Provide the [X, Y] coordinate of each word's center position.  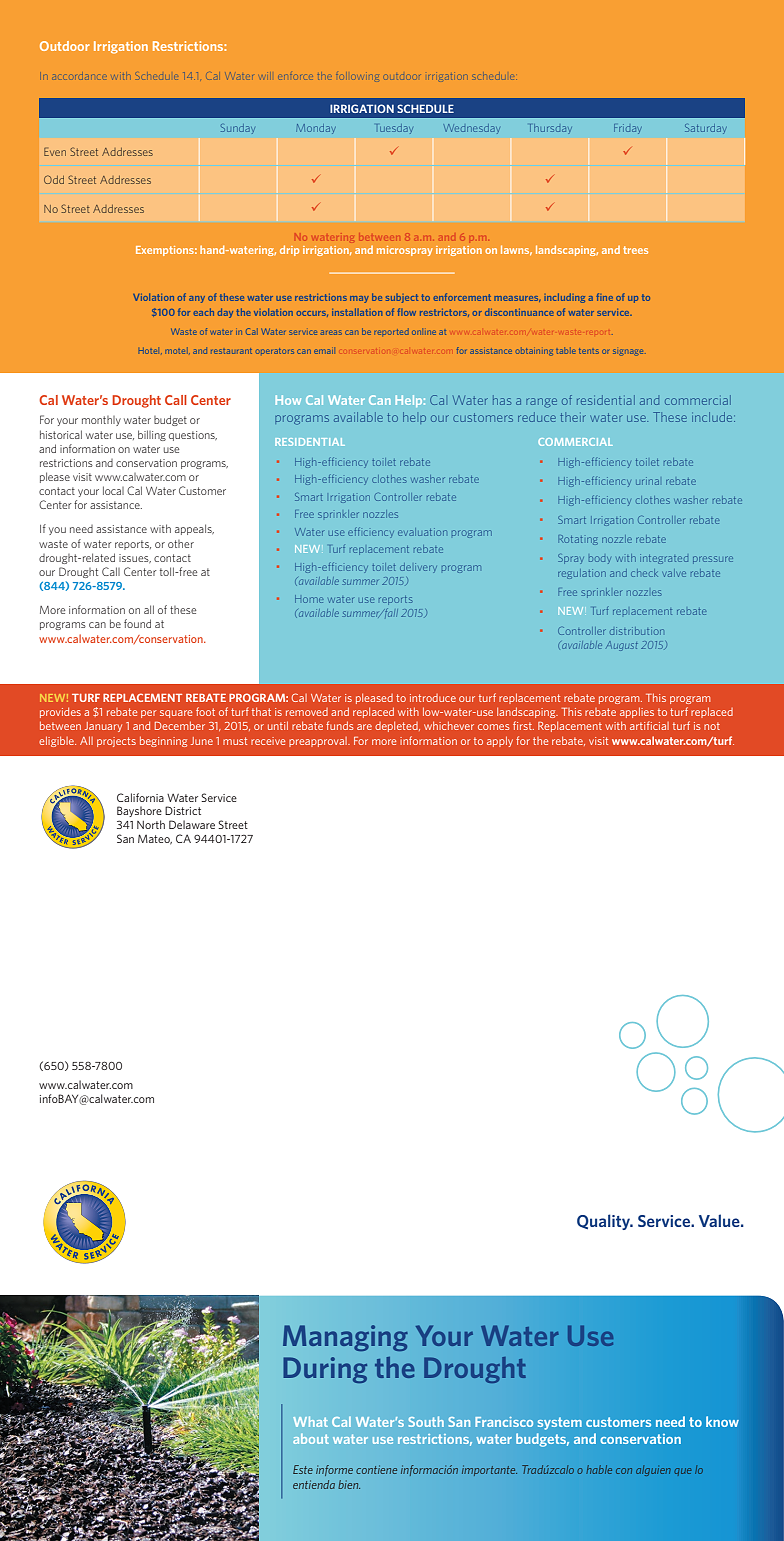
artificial [649, 725]
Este [303, 1469]
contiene [376, 1469]
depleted [397, 727]
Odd [54, 179]
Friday [628, 129]
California [140, 797]
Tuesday [394, 129]
